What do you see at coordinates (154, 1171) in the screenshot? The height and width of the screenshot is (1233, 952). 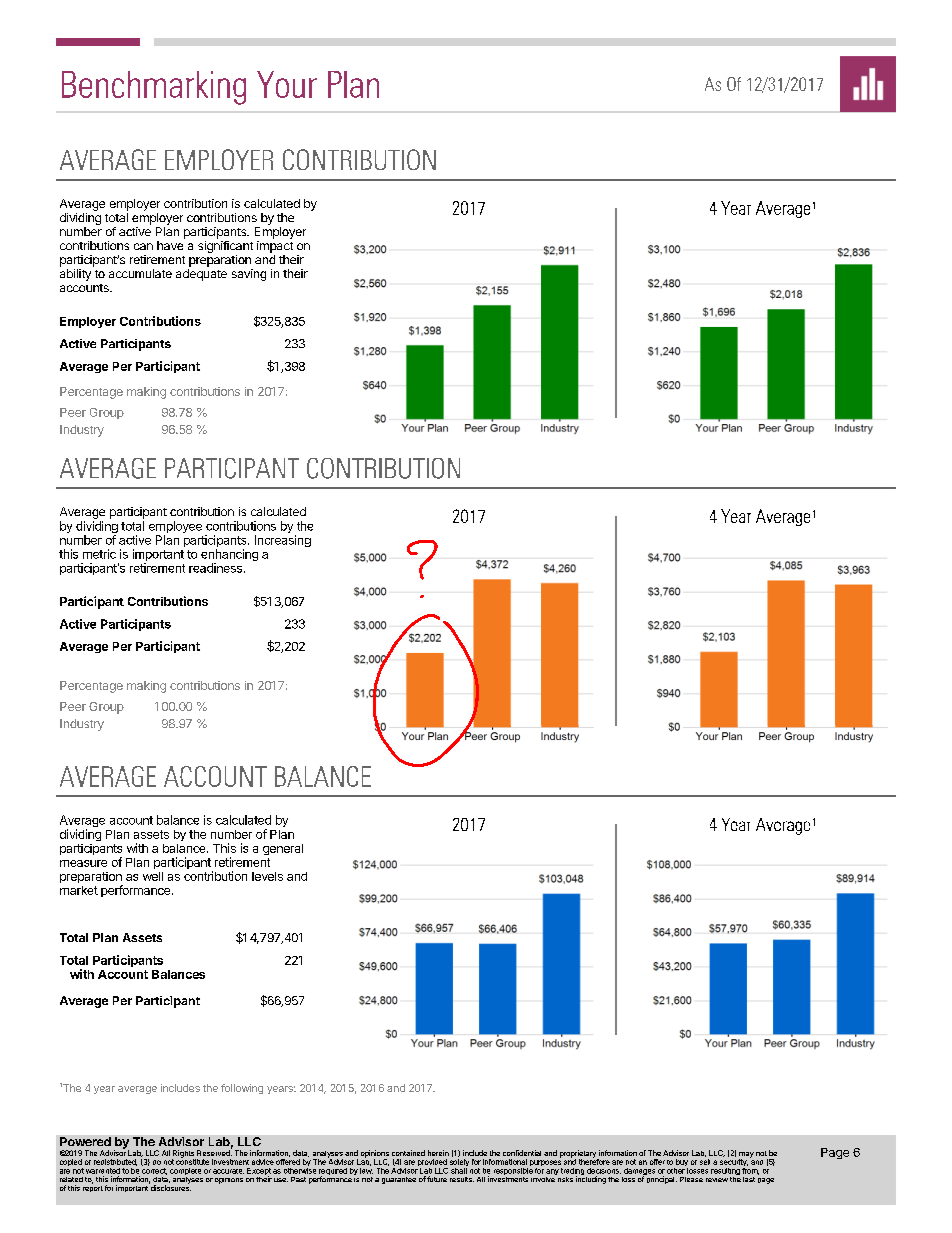 I see `correct` at bounding box center [154, 1171].
